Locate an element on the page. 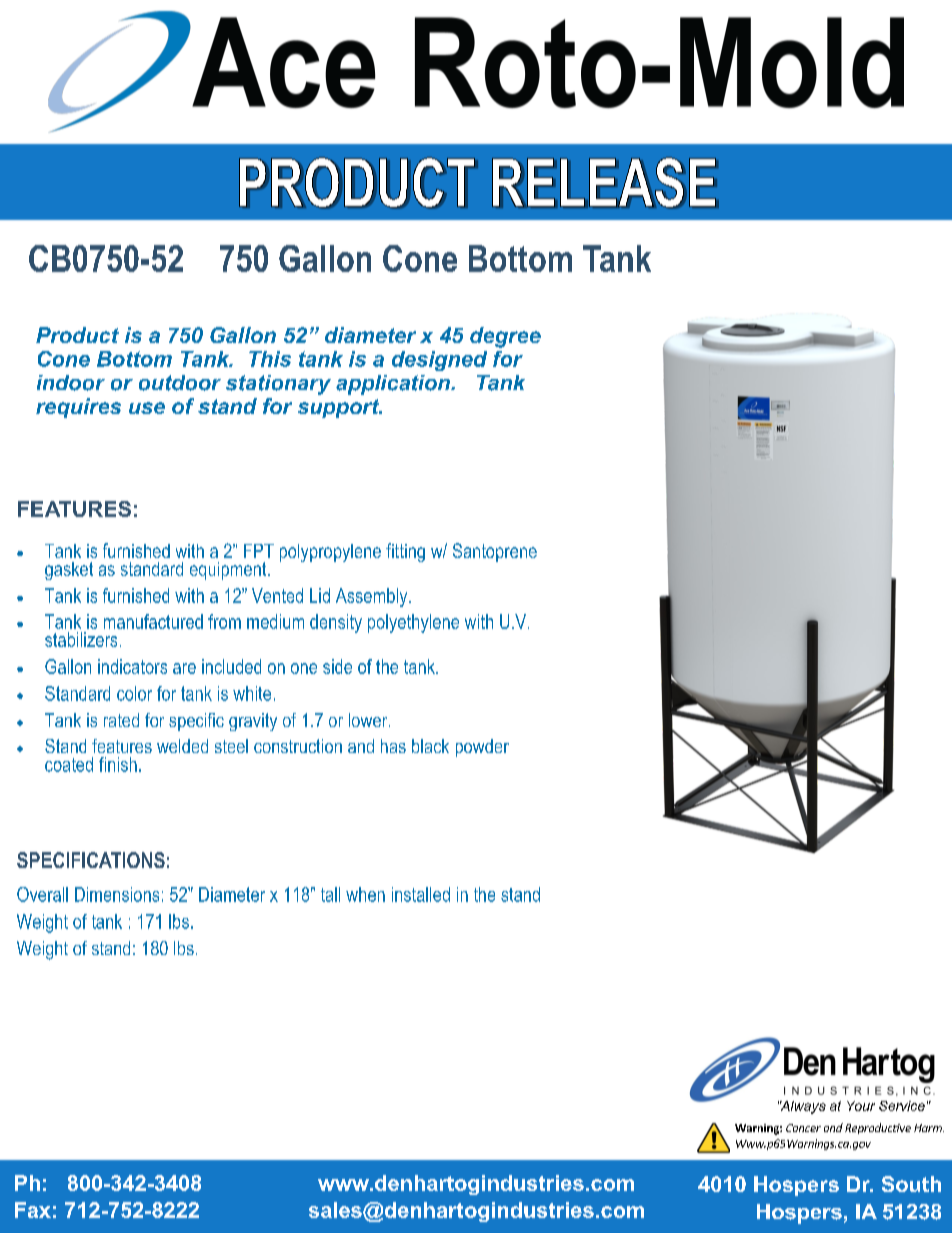 The height and width of the page is (1233, 952). black is located at coordinates (430, 746).
